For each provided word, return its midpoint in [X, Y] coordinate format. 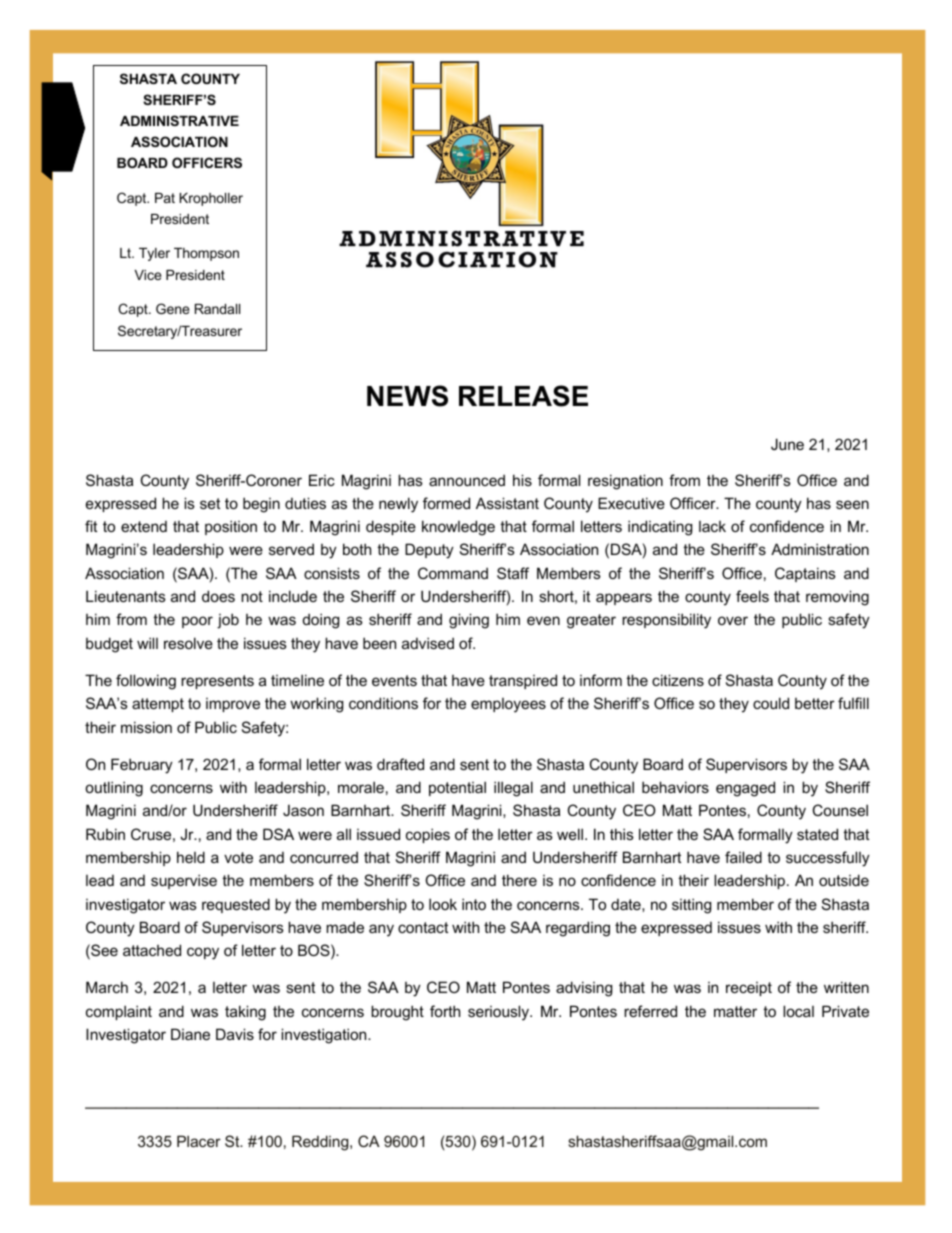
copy [203, 953]
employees [508, 705]
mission [146, 727]
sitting [691, 906]
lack [712, 526]
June [787, 444]
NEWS [407, 396]
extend [144, 526]
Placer [199, 1141]
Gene [172, 308]
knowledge [458, 528]
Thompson [206, 254]
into [474, 904]
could [771, 703]
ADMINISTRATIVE [179, 120]
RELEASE [523, 396]
